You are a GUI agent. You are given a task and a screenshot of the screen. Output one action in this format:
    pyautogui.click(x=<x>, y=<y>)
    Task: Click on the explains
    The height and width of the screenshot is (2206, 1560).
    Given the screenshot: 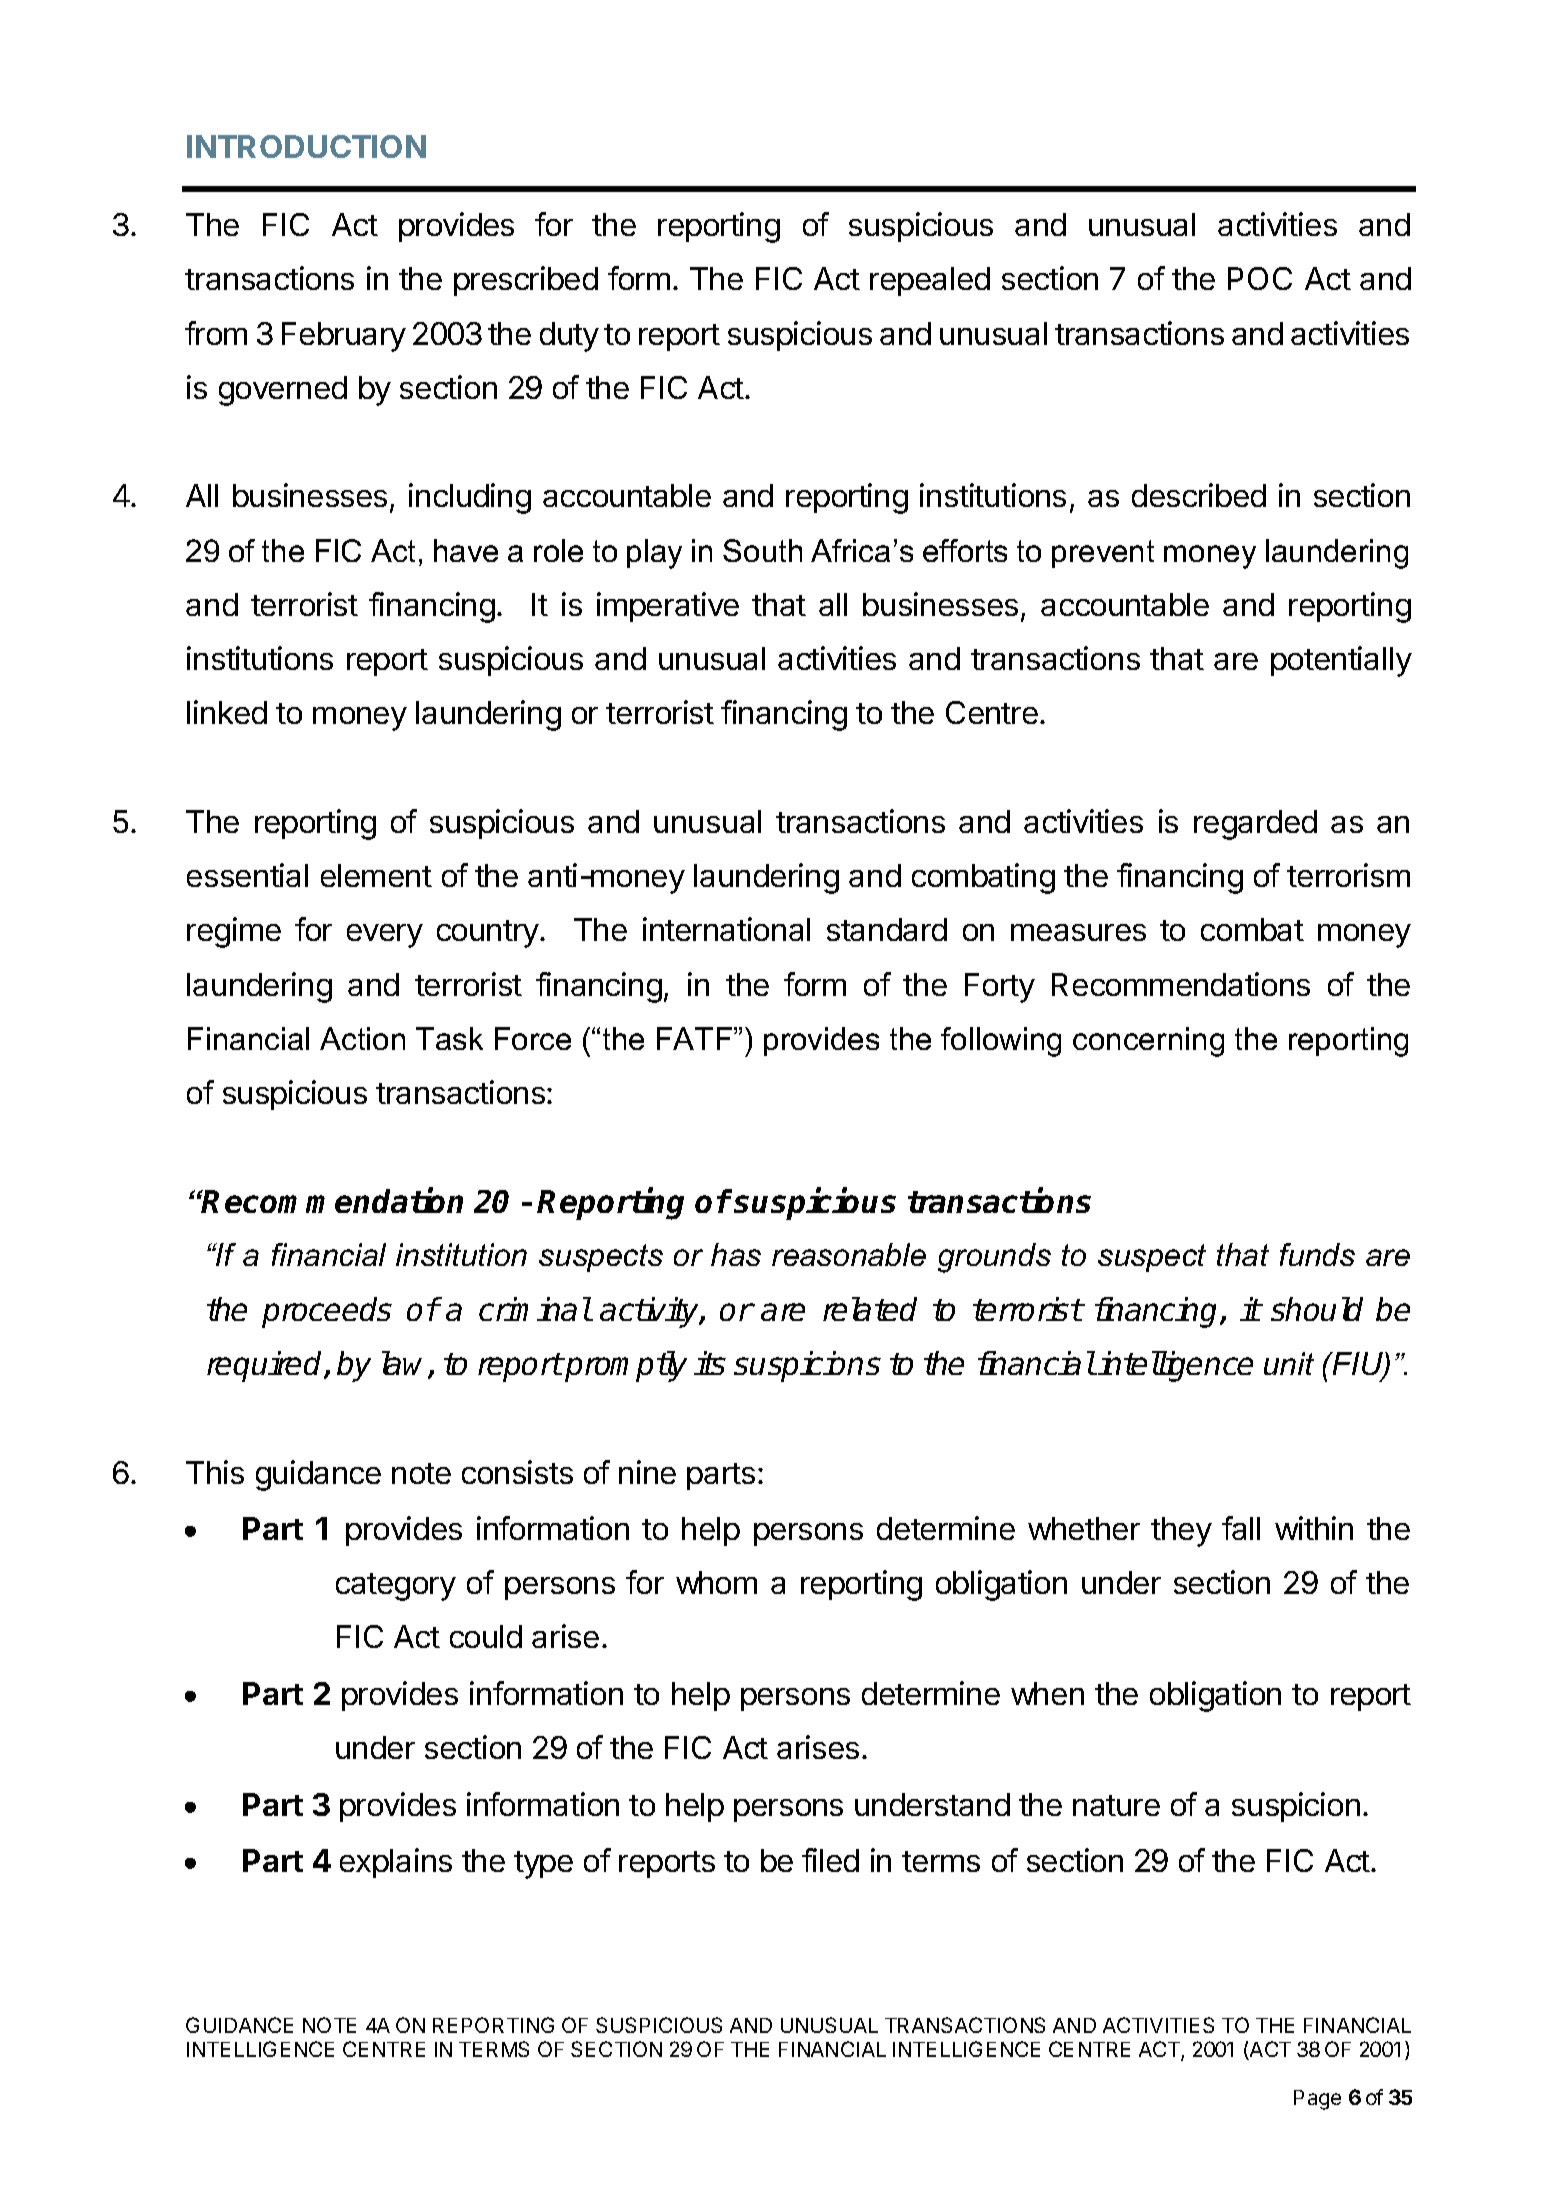 What is the action you would take?
    pyautogui.click(x=396, y=1863)
